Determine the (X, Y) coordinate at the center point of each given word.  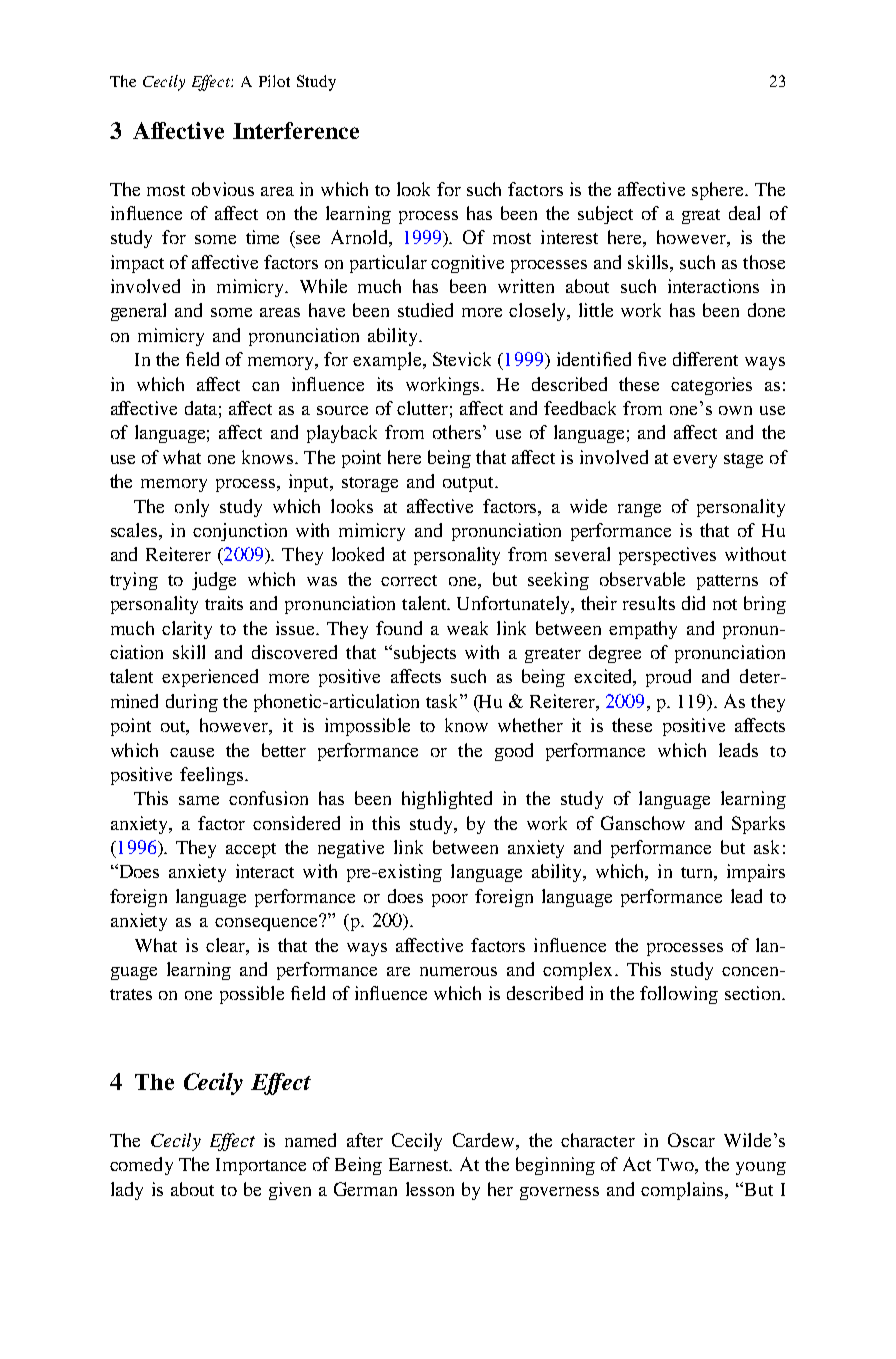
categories (711, 386)
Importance (261, 1166)
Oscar (691, 1140)
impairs (756, 873)
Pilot (274, 81)
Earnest (420, 1164)
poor (450, 900)
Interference (296, 130)
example (388, 361)
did (693, 603)
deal (744, 213)
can (265, 386)
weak (467, 628)
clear (226, 945)
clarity (187, 630)
